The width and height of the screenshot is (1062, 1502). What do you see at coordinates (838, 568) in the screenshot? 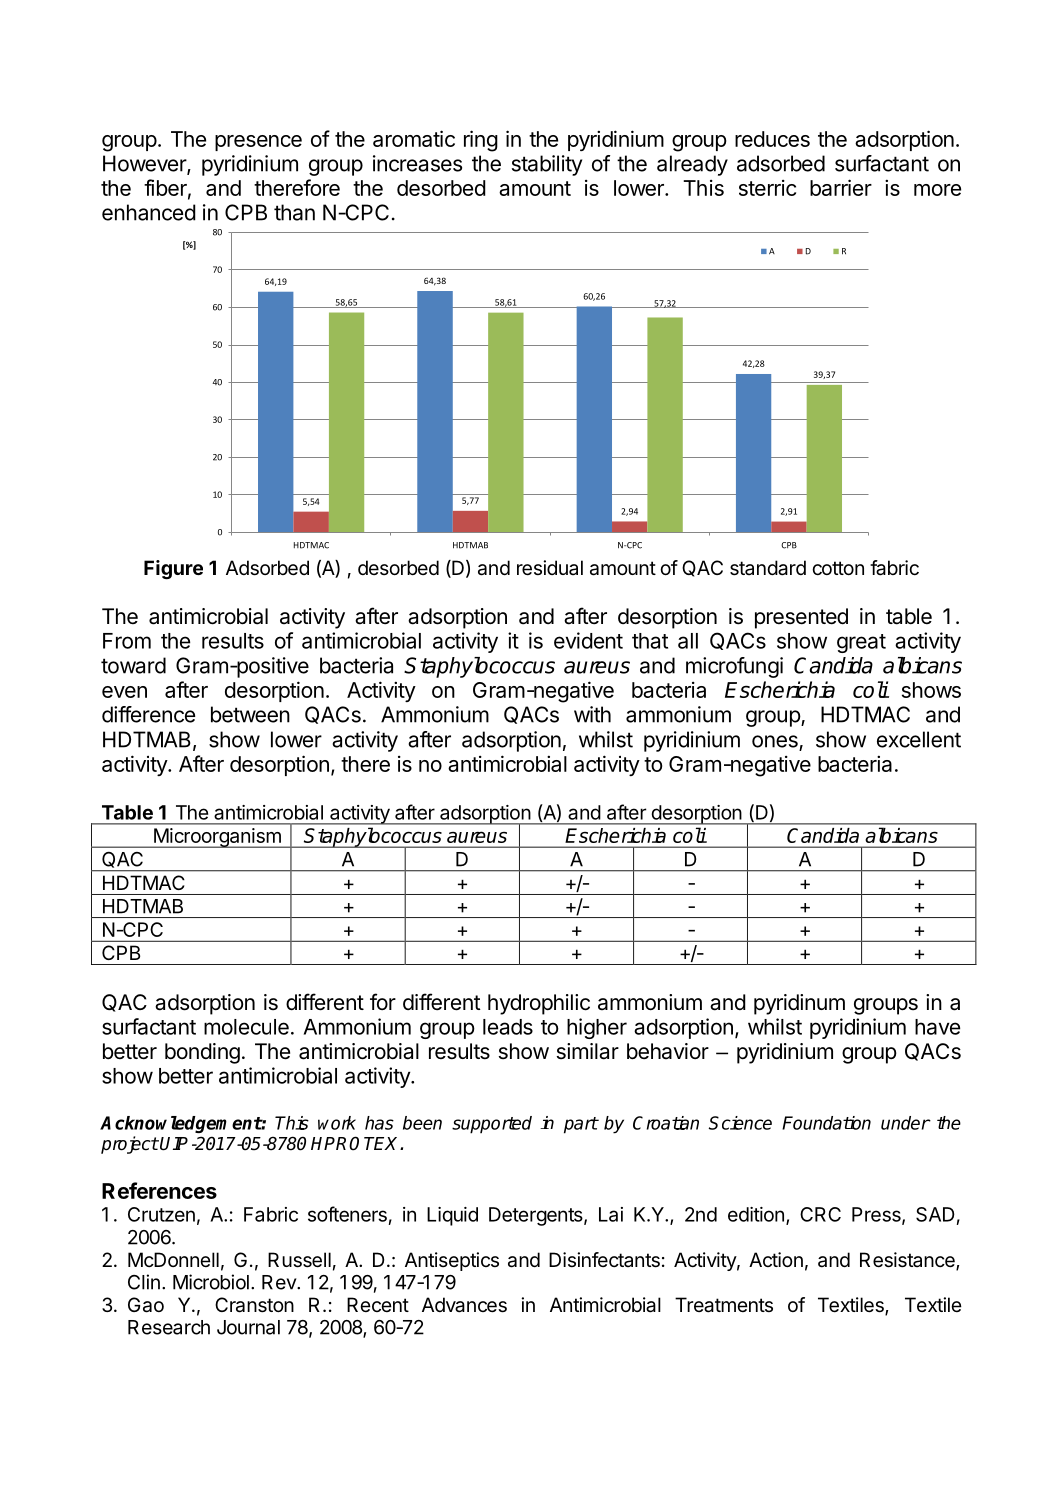
I see `cotton` at bounding box center [838, 568].
